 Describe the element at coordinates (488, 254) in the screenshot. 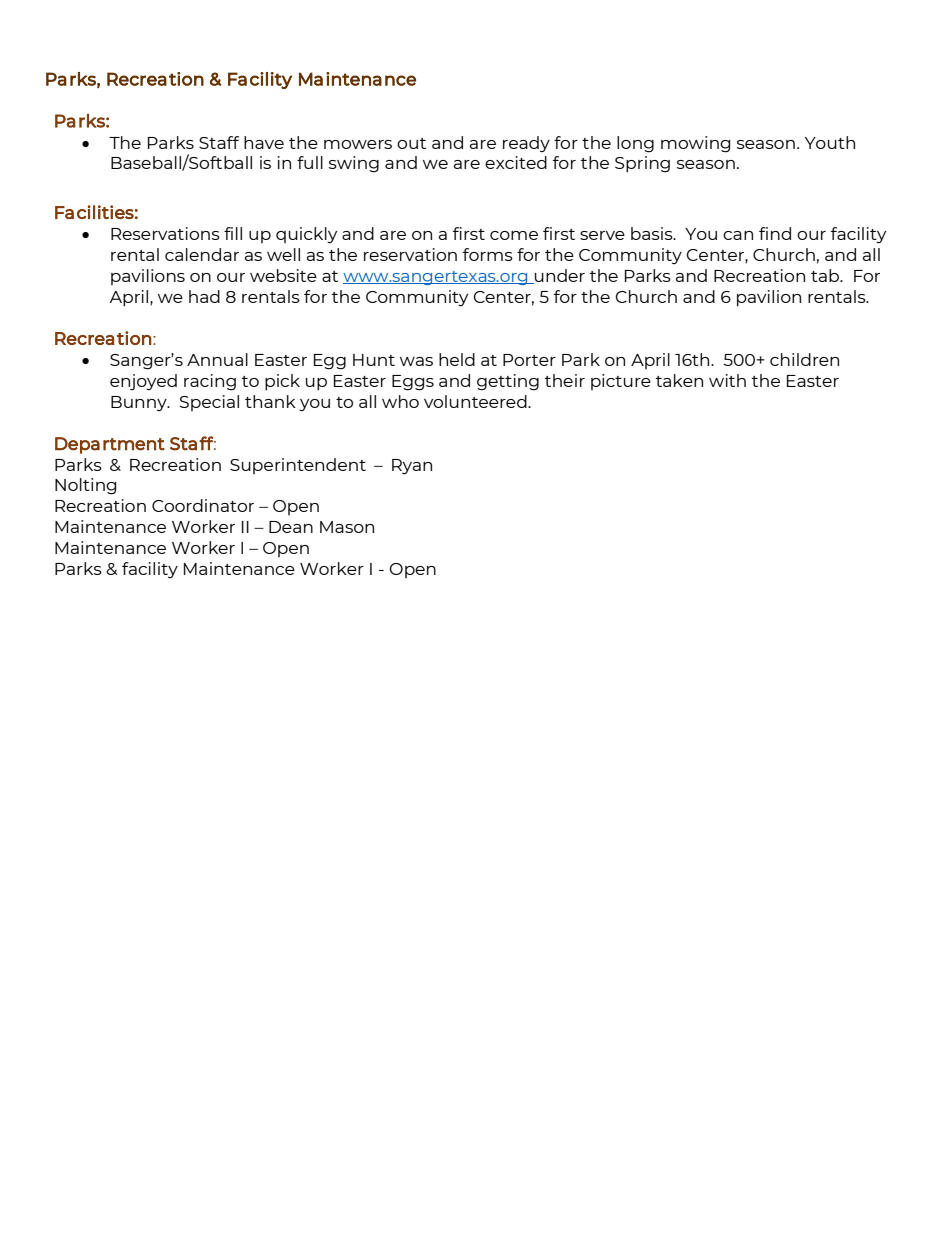

I see `forms` at that location.
